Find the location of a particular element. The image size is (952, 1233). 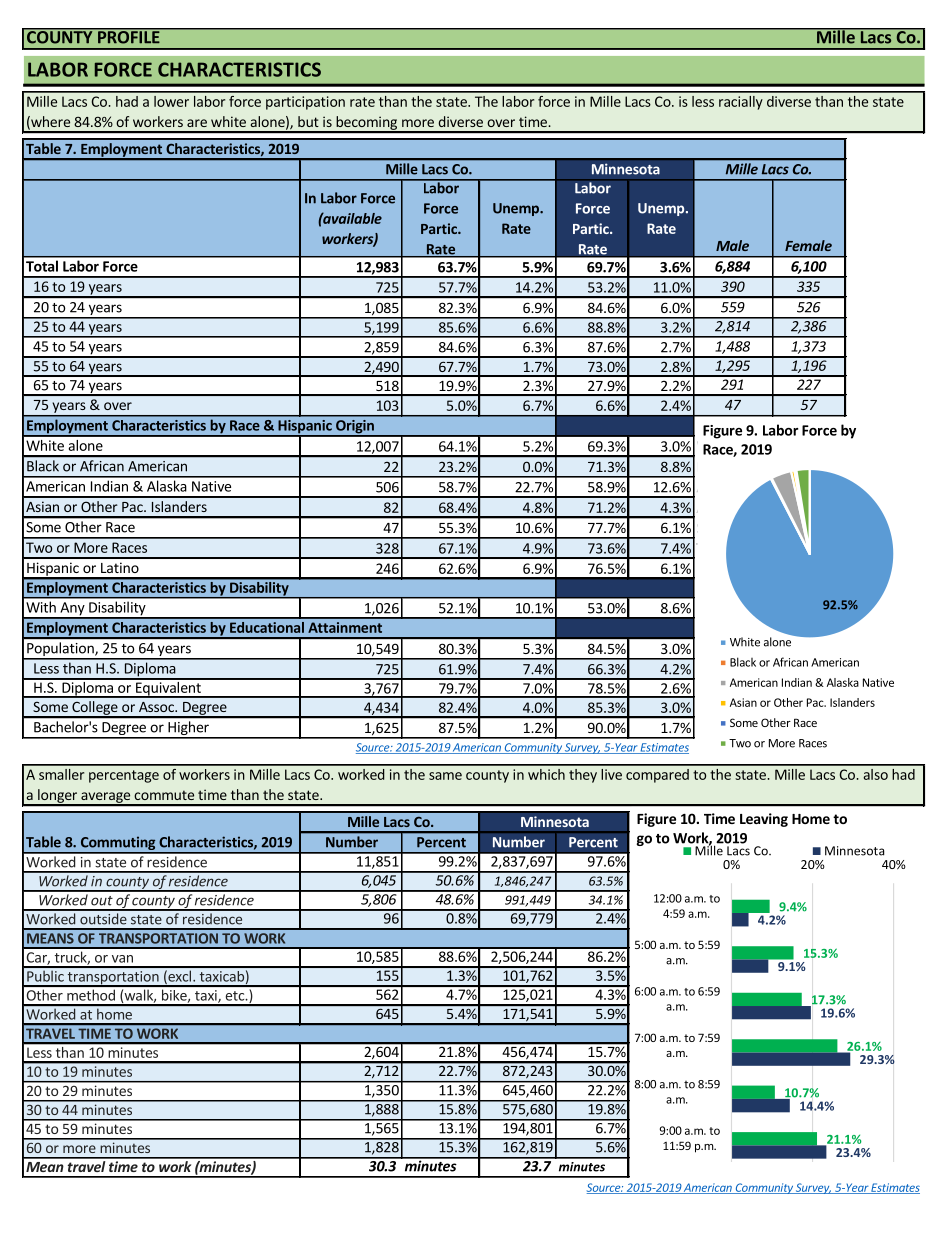

same is located at coordinates (445, 776).
